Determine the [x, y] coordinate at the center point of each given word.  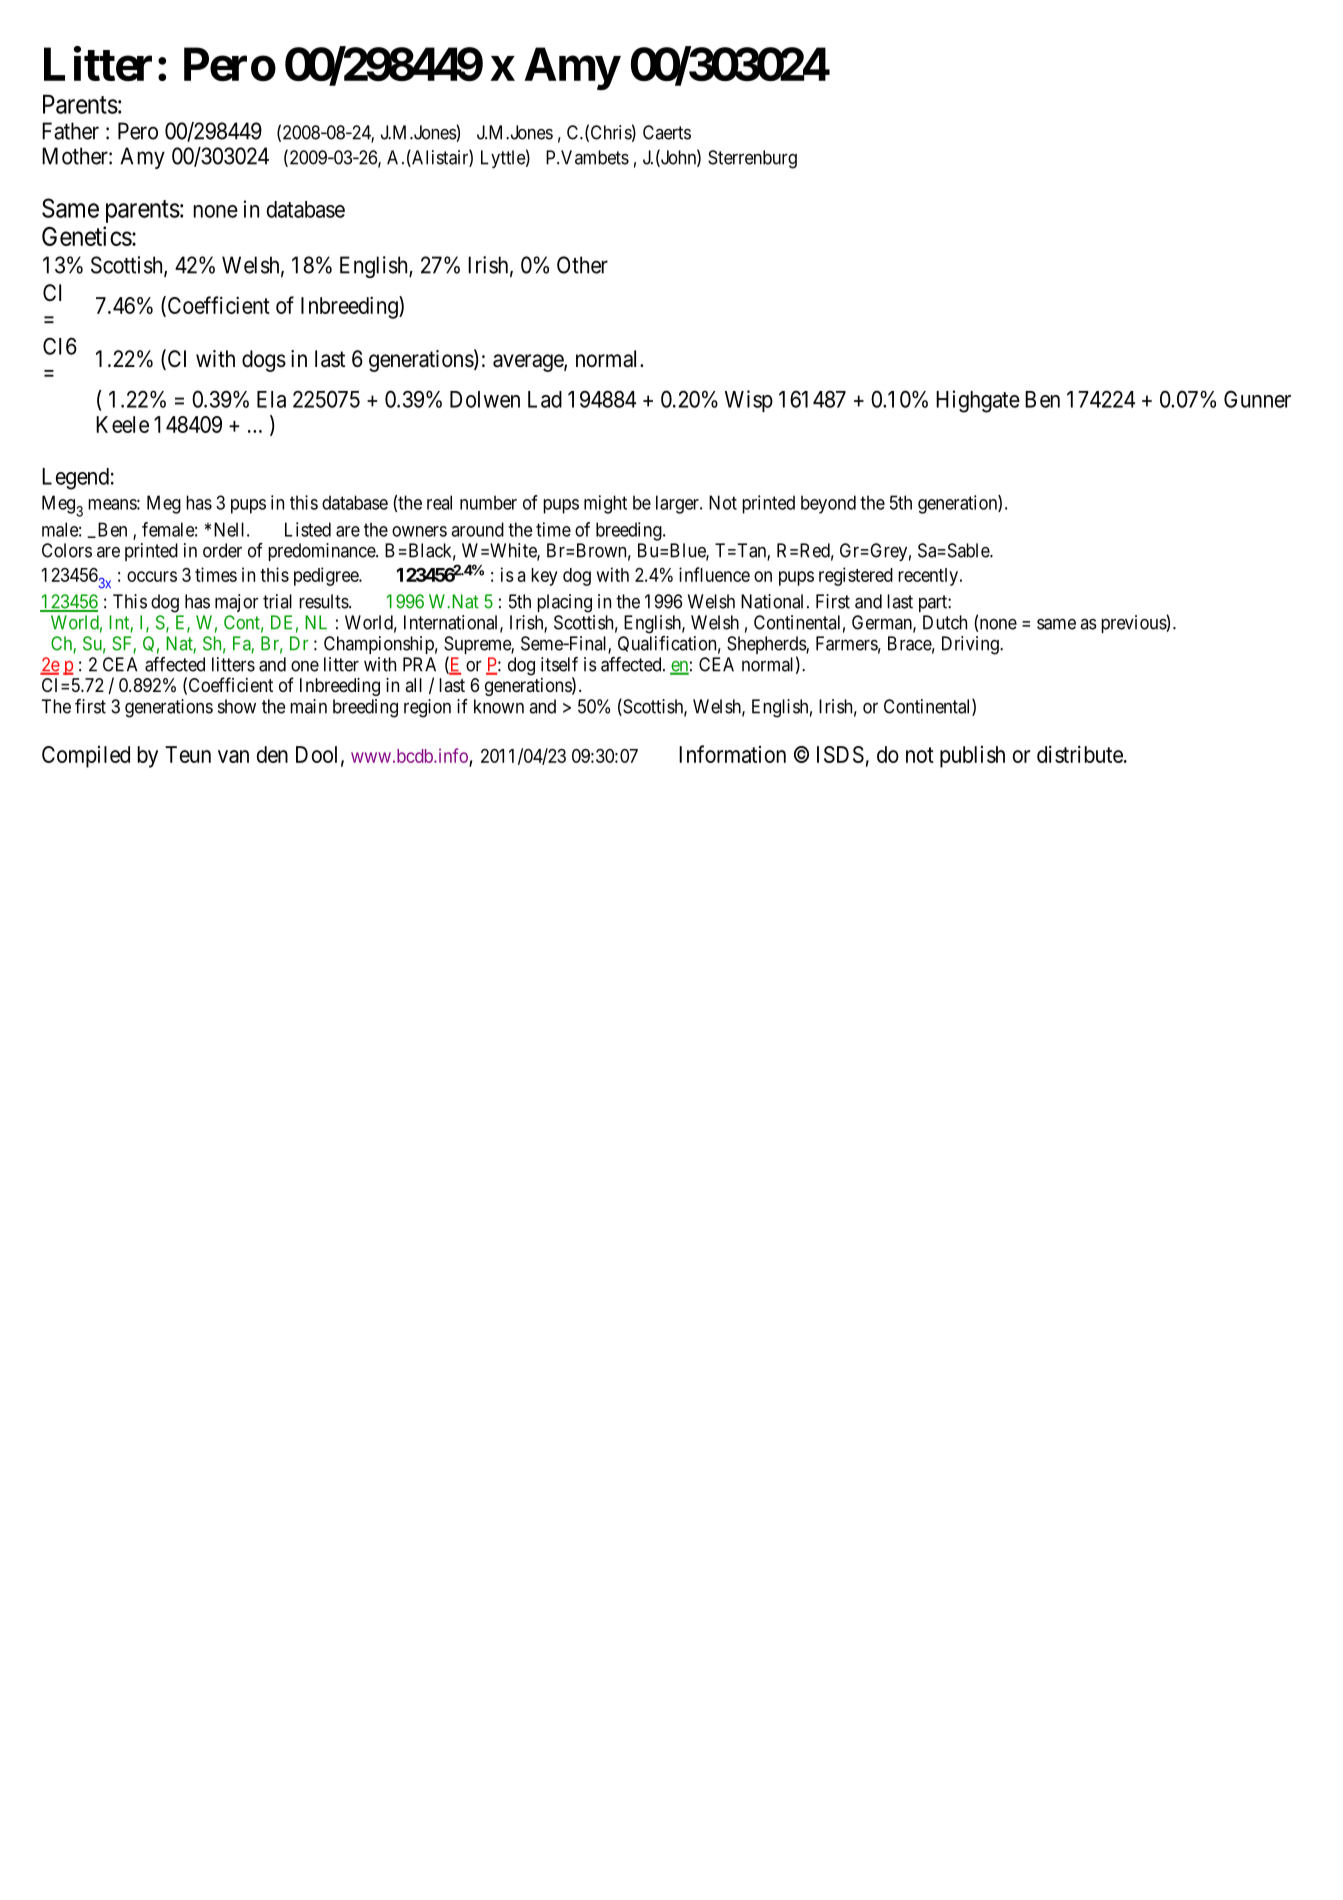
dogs [264, 361]
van [233, 756]
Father [70, 131]
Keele [122, 424]
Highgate [978, 401]
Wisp [749, 401]
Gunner [1257, 399]
